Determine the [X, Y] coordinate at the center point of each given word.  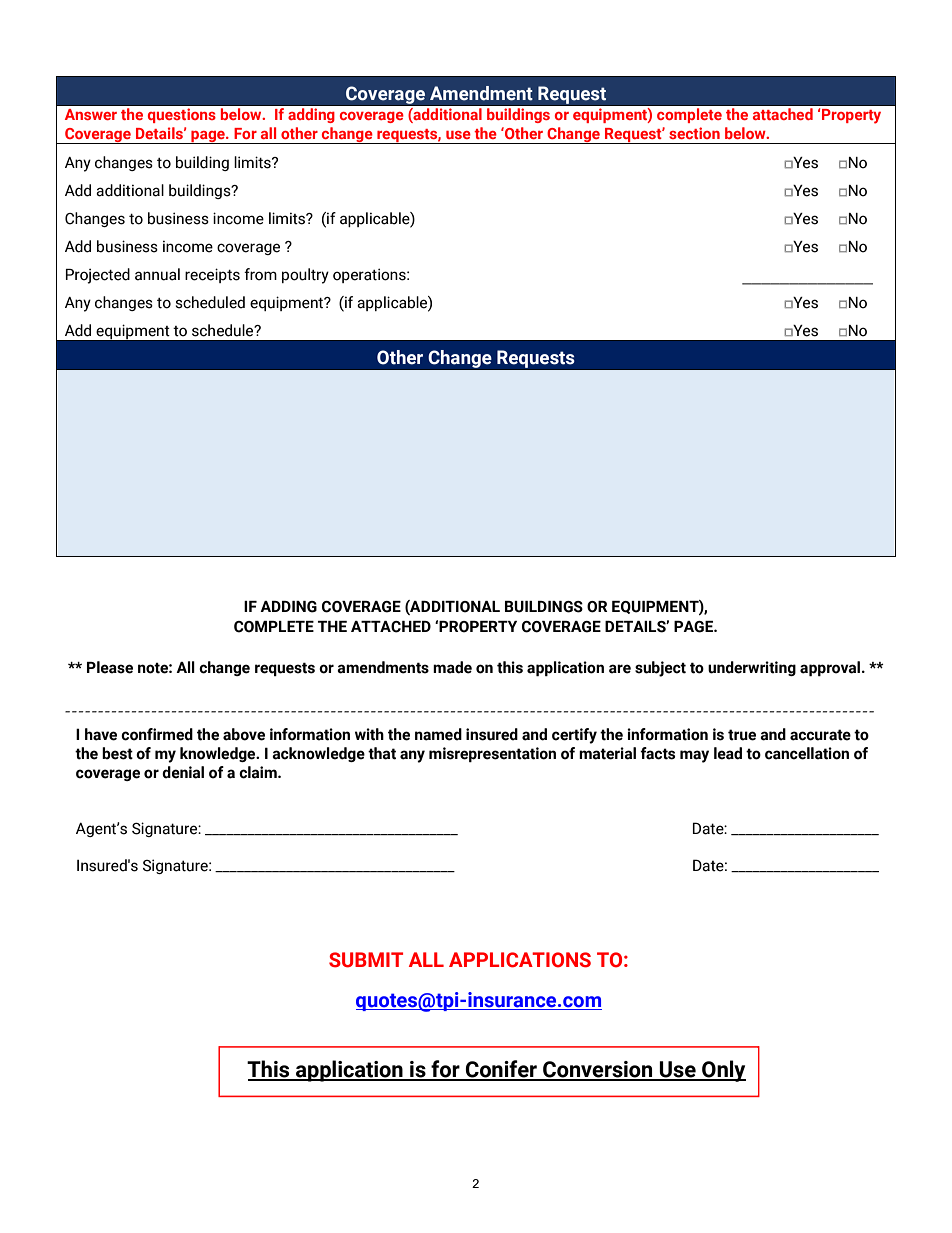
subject [660, 669]
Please [110, 667]
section [694, 133]
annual [157, 274]
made [452, 667]
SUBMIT [366, 960]
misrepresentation [492, 754]
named [438, 734]
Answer [91, 114]
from [260, 274]
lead [728, 753]
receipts [212, 275]
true [742, 735]
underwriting [752, 668]
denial [183, 772]
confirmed [157, 734]
